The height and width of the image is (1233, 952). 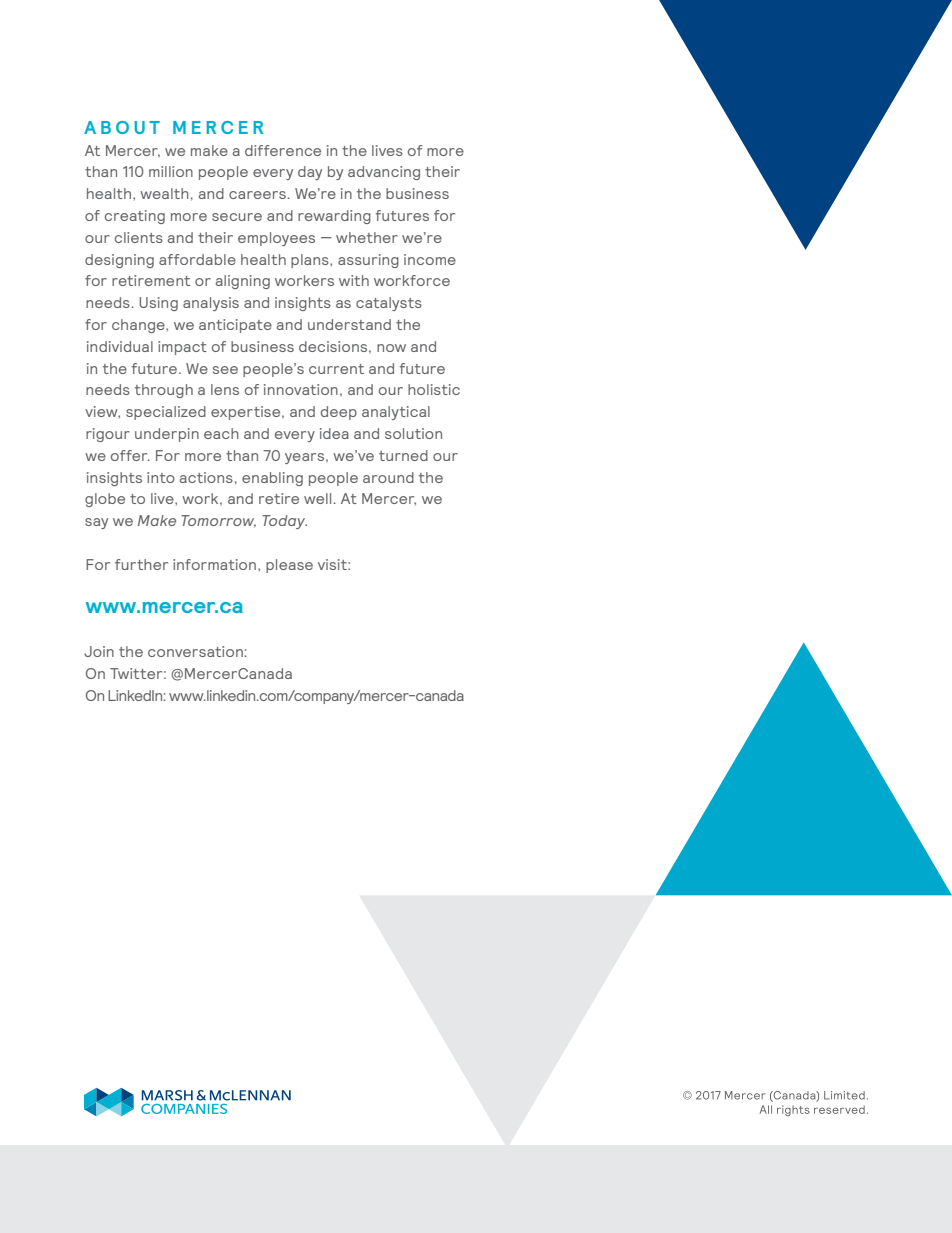 What do you see at coordinates (272, 479) in the image?
I see `enabling` at bounding box center [272, 479].
